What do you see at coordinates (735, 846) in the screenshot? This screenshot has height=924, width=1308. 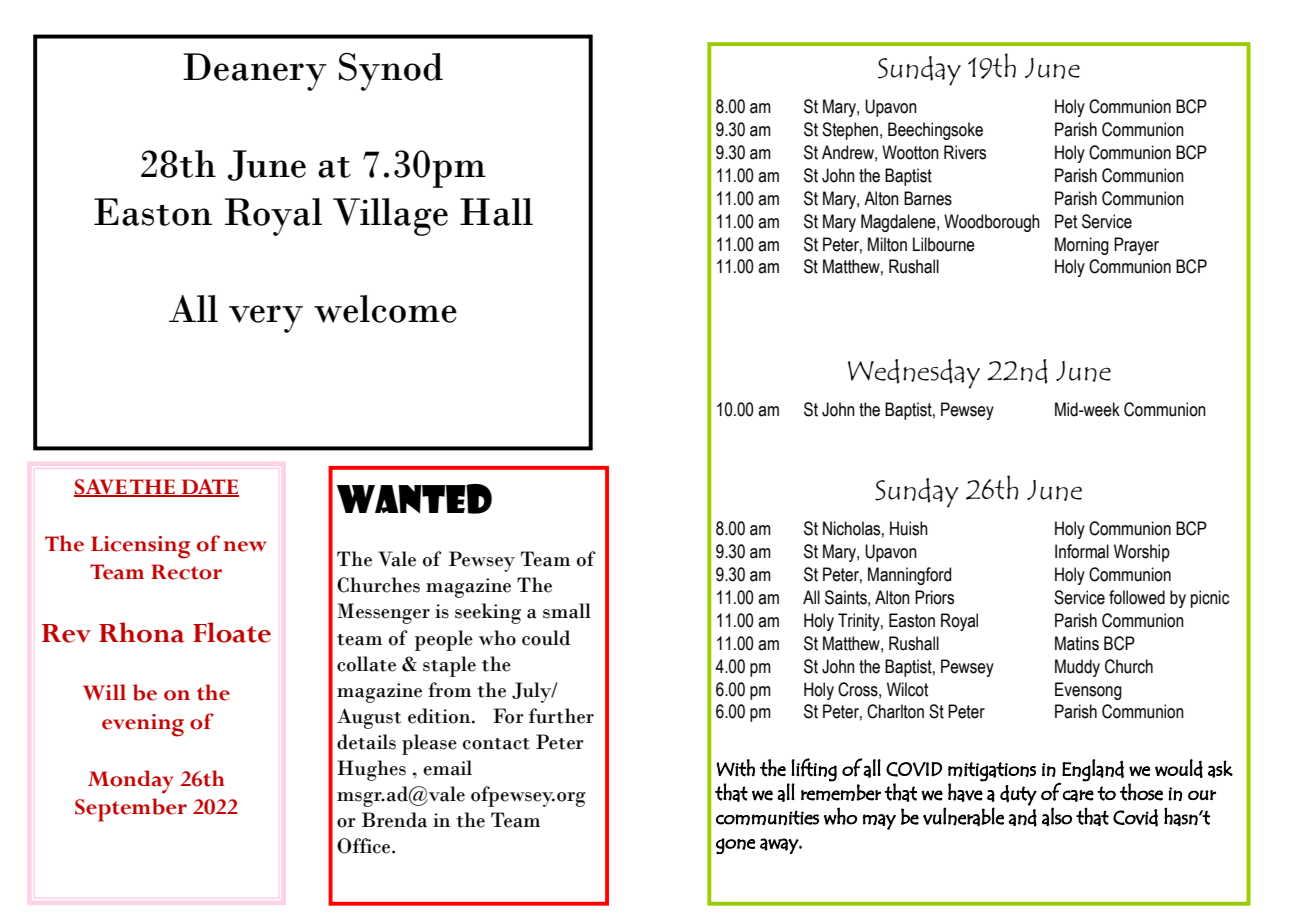 I see `gone` at bounding box center [735, 846].
